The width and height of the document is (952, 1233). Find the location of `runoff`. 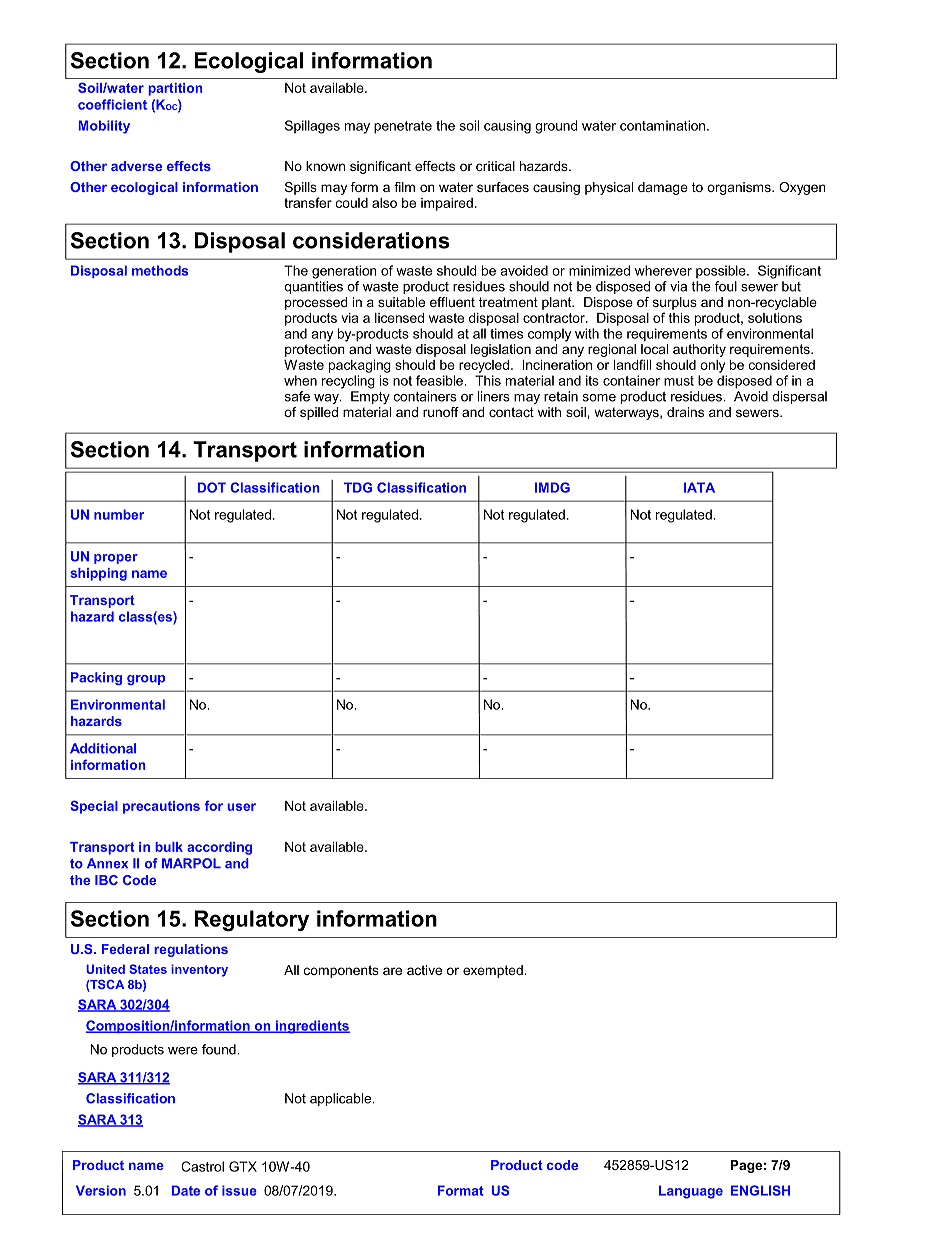

runoff is located at coordinates (441, 412).
